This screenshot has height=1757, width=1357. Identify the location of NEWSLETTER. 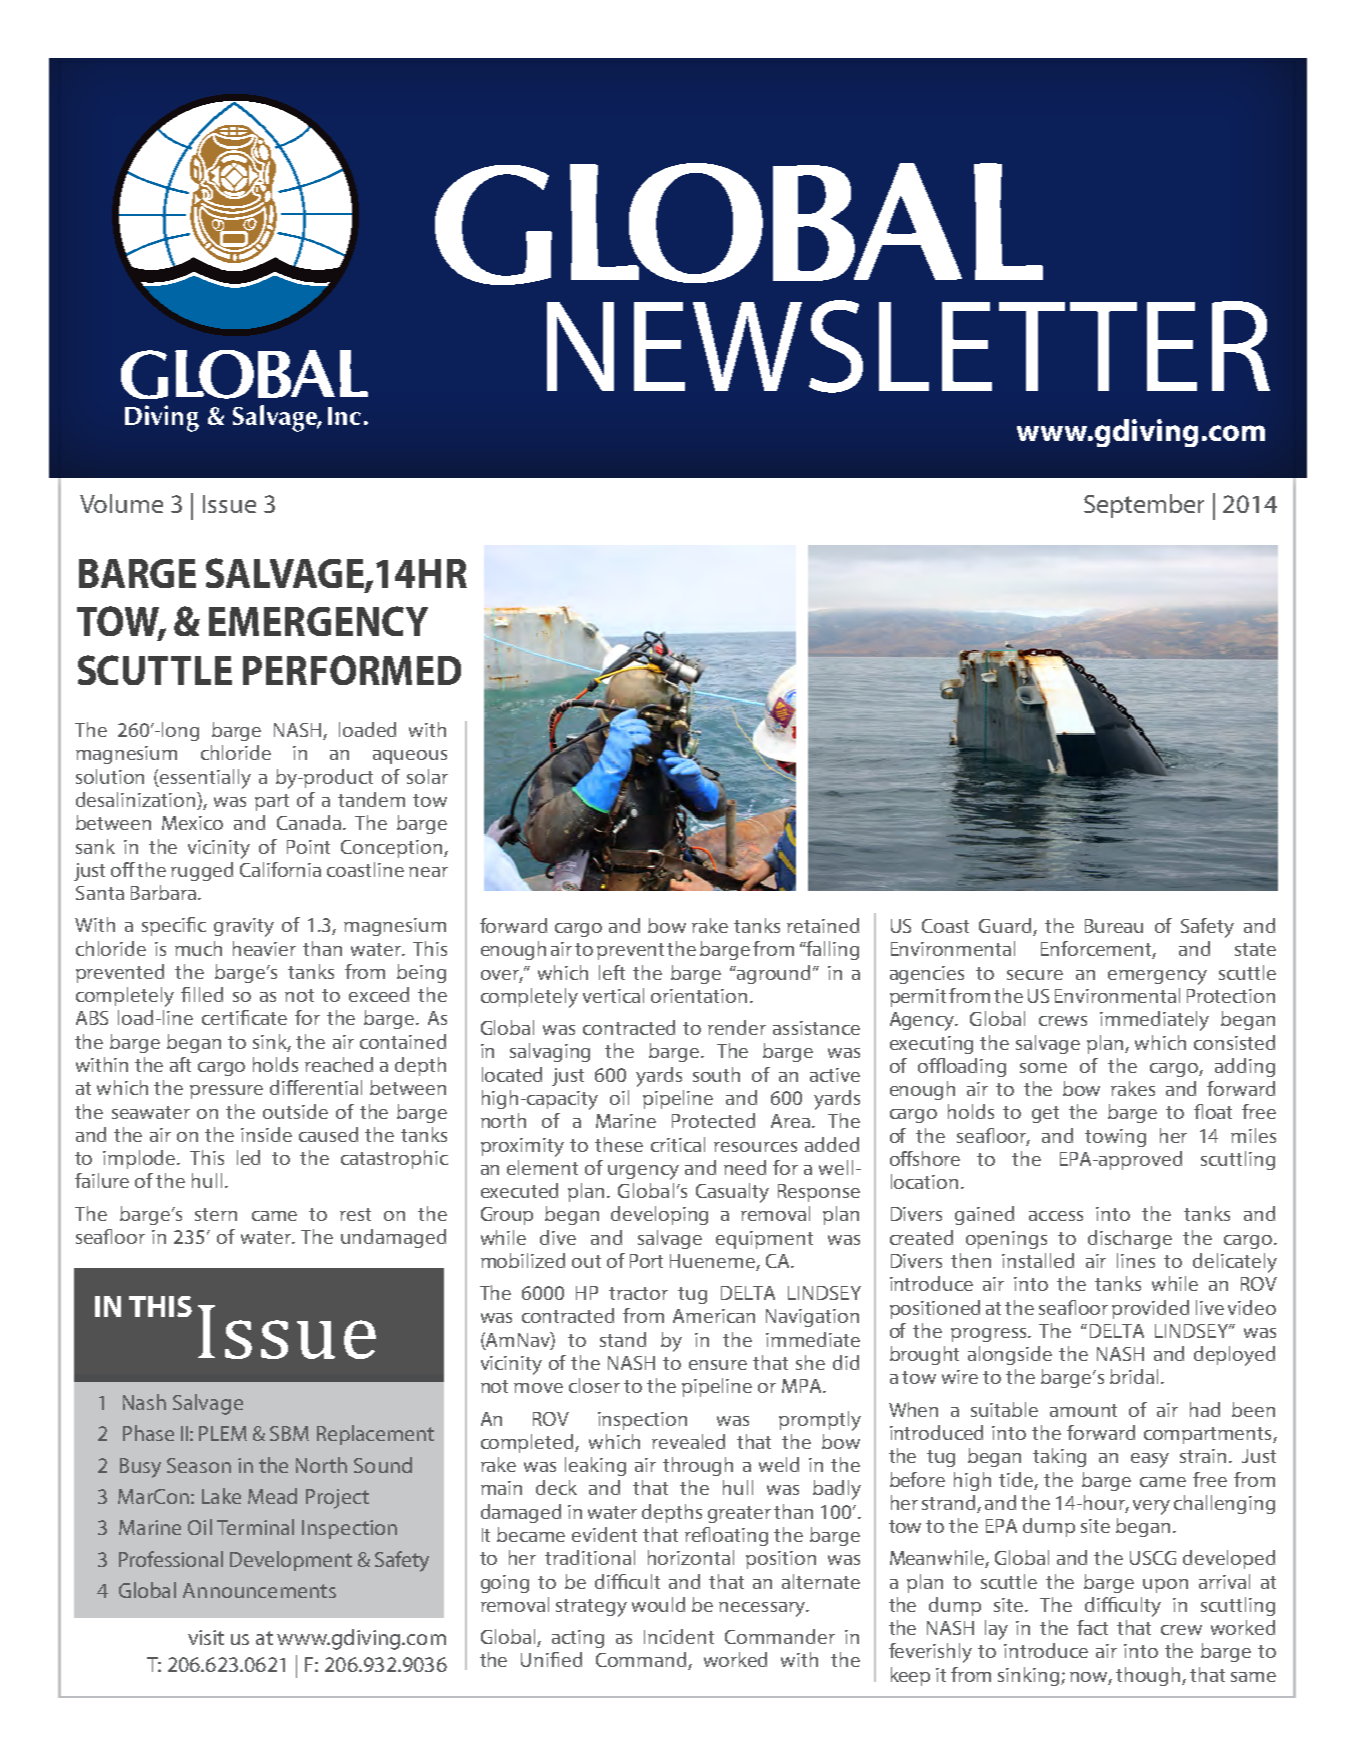
(908, 346).
